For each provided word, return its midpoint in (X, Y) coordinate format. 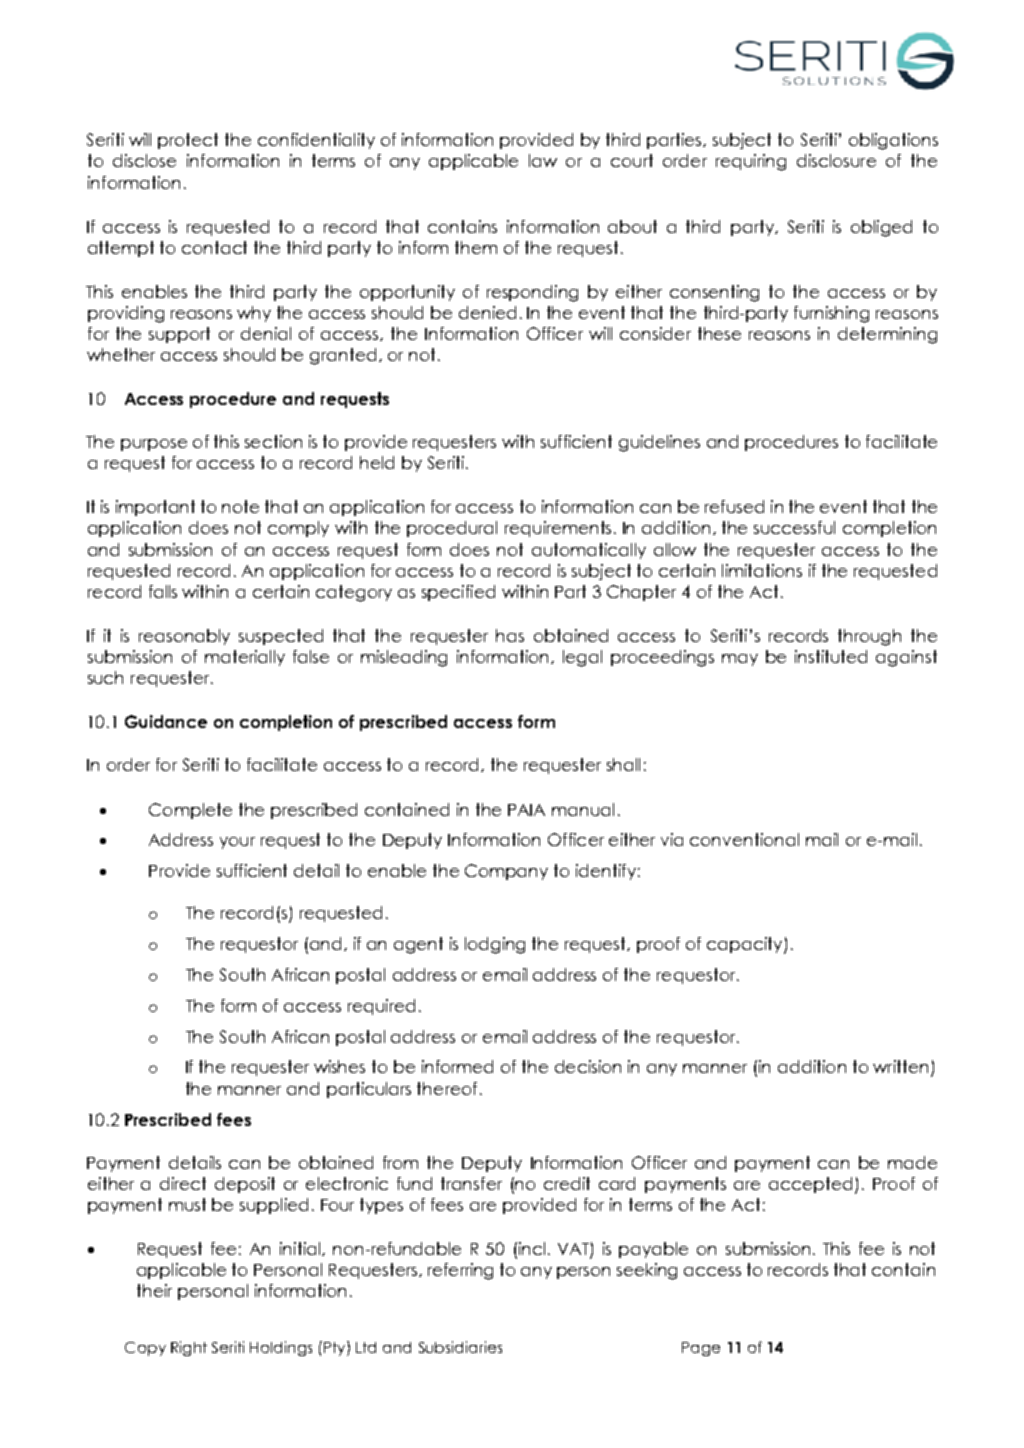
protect (188, 141)
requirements (560, 529)
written (900, 1066)
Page (701, 1349)
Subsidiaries (460, 1347)
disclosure (836, 160)
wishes (339, 1066)
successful (794, 527)
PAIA (526, 810)
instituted (831, 656)
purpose (154, 445)
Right (189, 1348)
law (543, 160)
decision (588, 1066)
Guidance (166, 721)
